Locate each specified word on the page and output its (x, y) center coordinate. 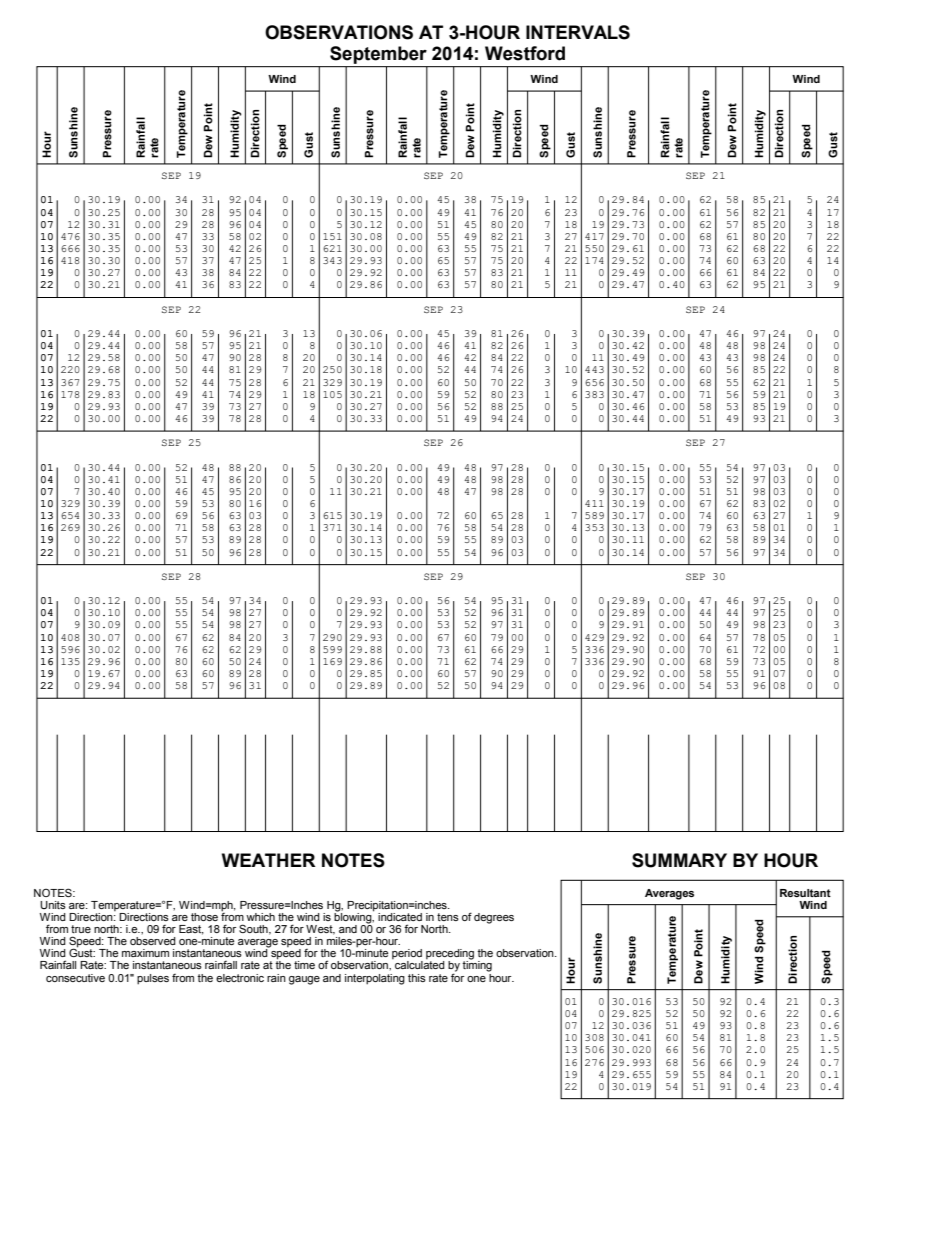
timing (477, 965)
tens (448, 917)
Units (53, 905)
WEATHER (269, 860)
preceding (450, 955)
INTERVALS (578, 32)
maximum (145, 953)
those (204, 917)
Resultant (805, 893)
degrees (494, 918)
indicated (400, 917)
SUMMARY (679, 860)
